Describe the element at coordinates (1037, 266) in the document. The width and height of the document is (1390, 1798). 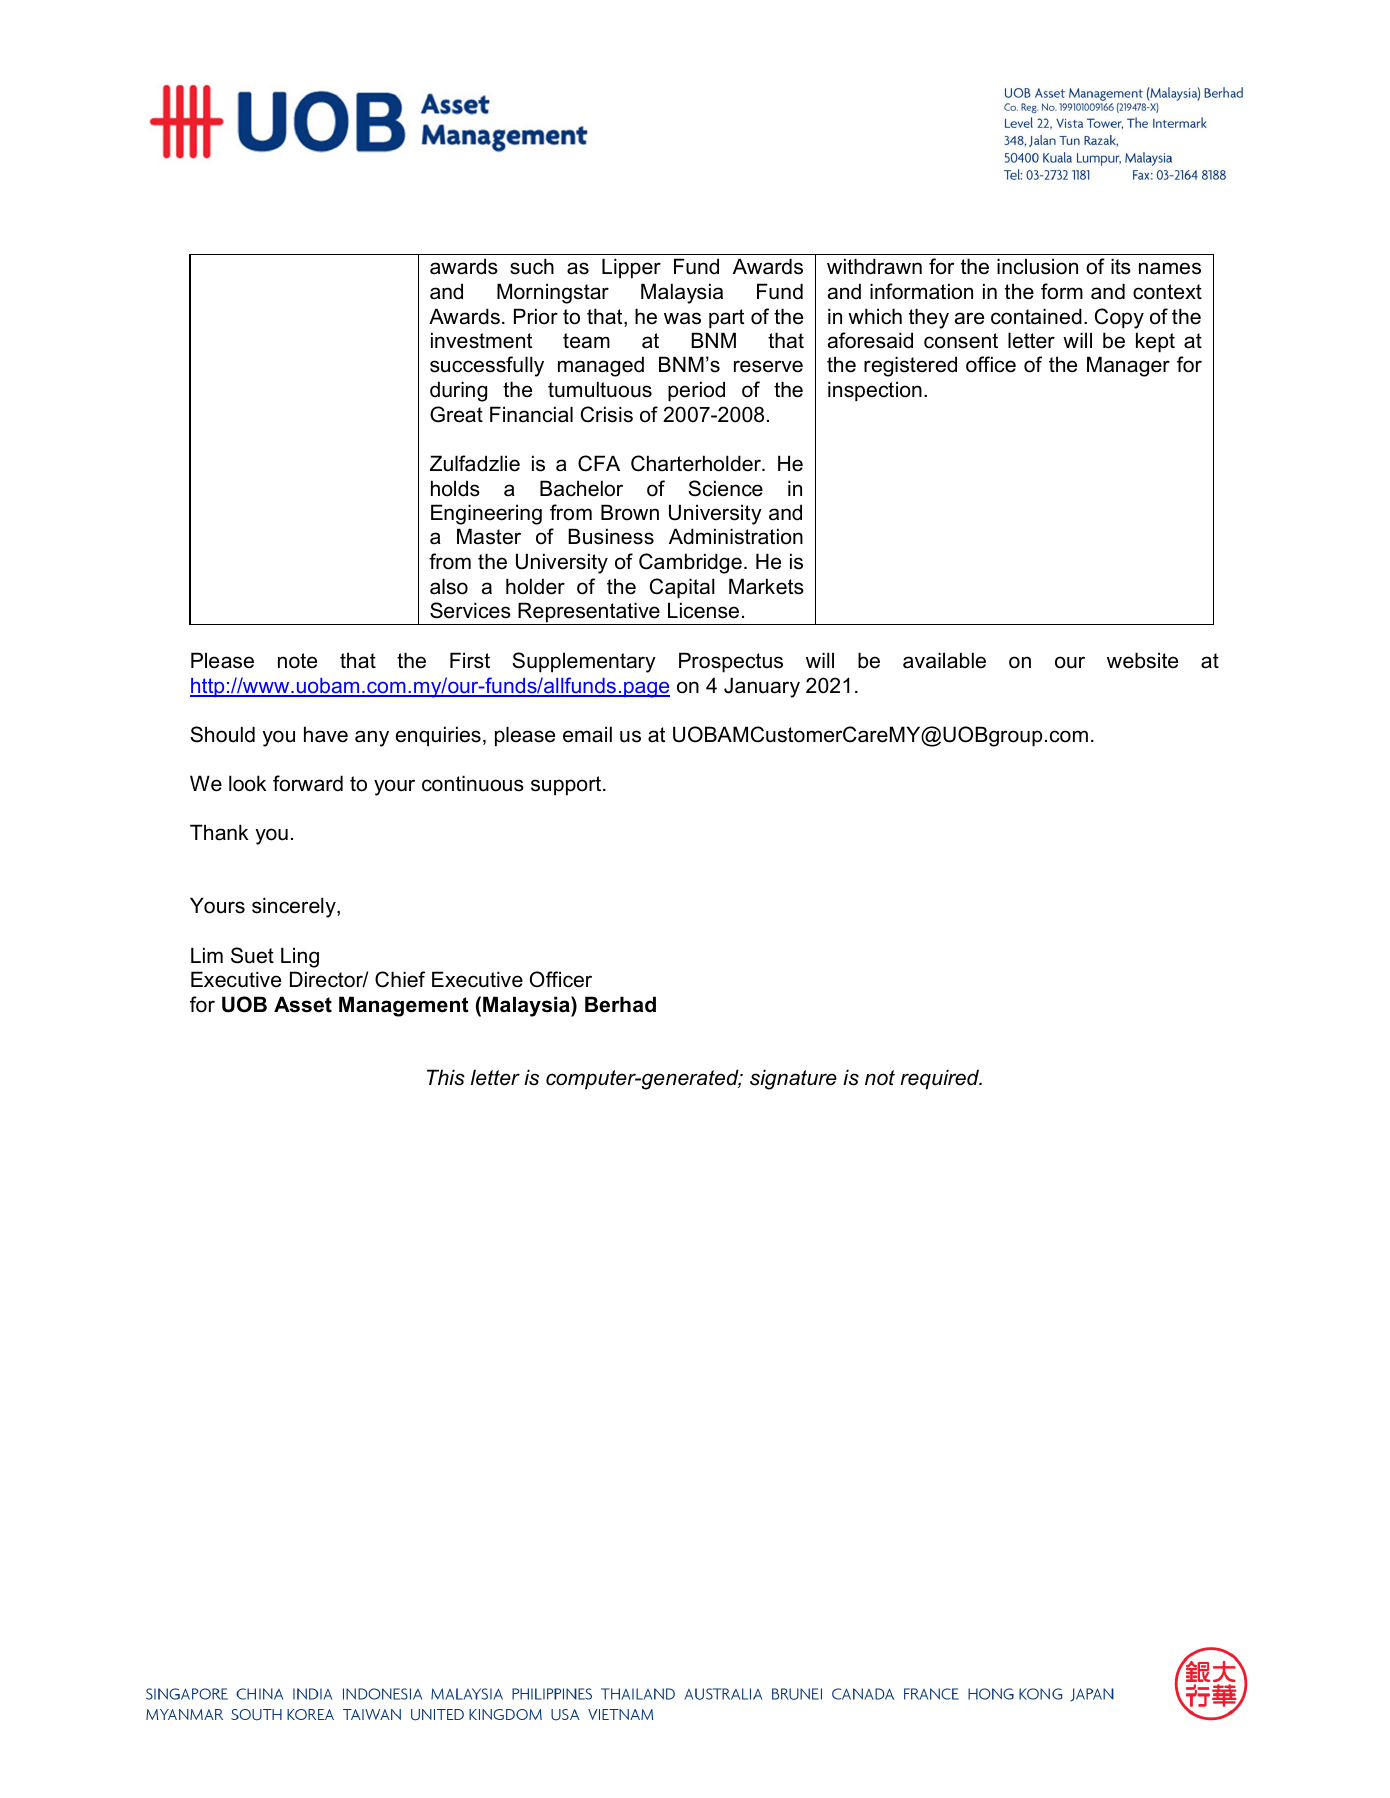
I see `inclusion` at that location.
